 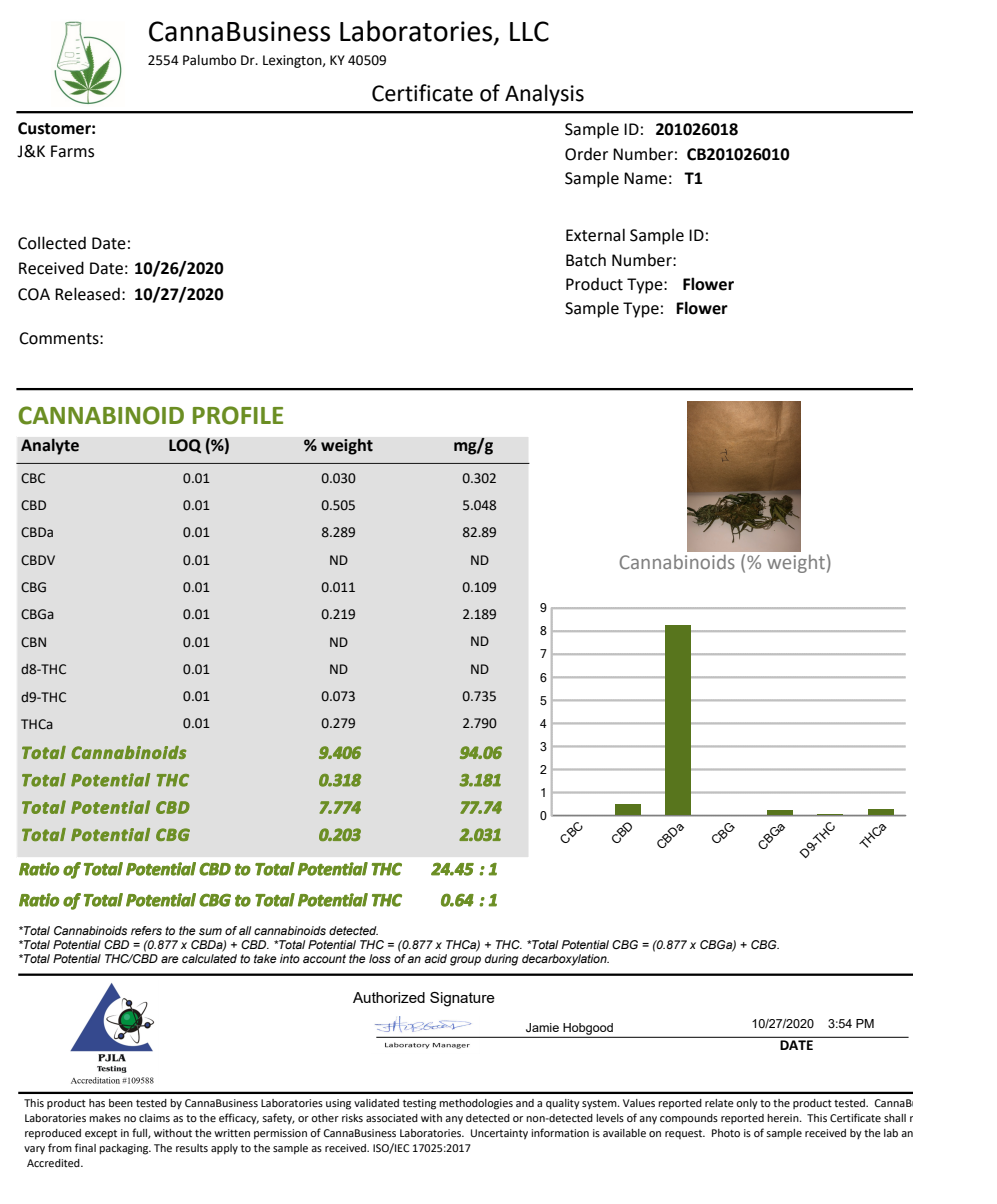 What do you see at coordinates (238, 415) in the screenshot?
I see `PROFILE` at bounding box center [238, 415].
